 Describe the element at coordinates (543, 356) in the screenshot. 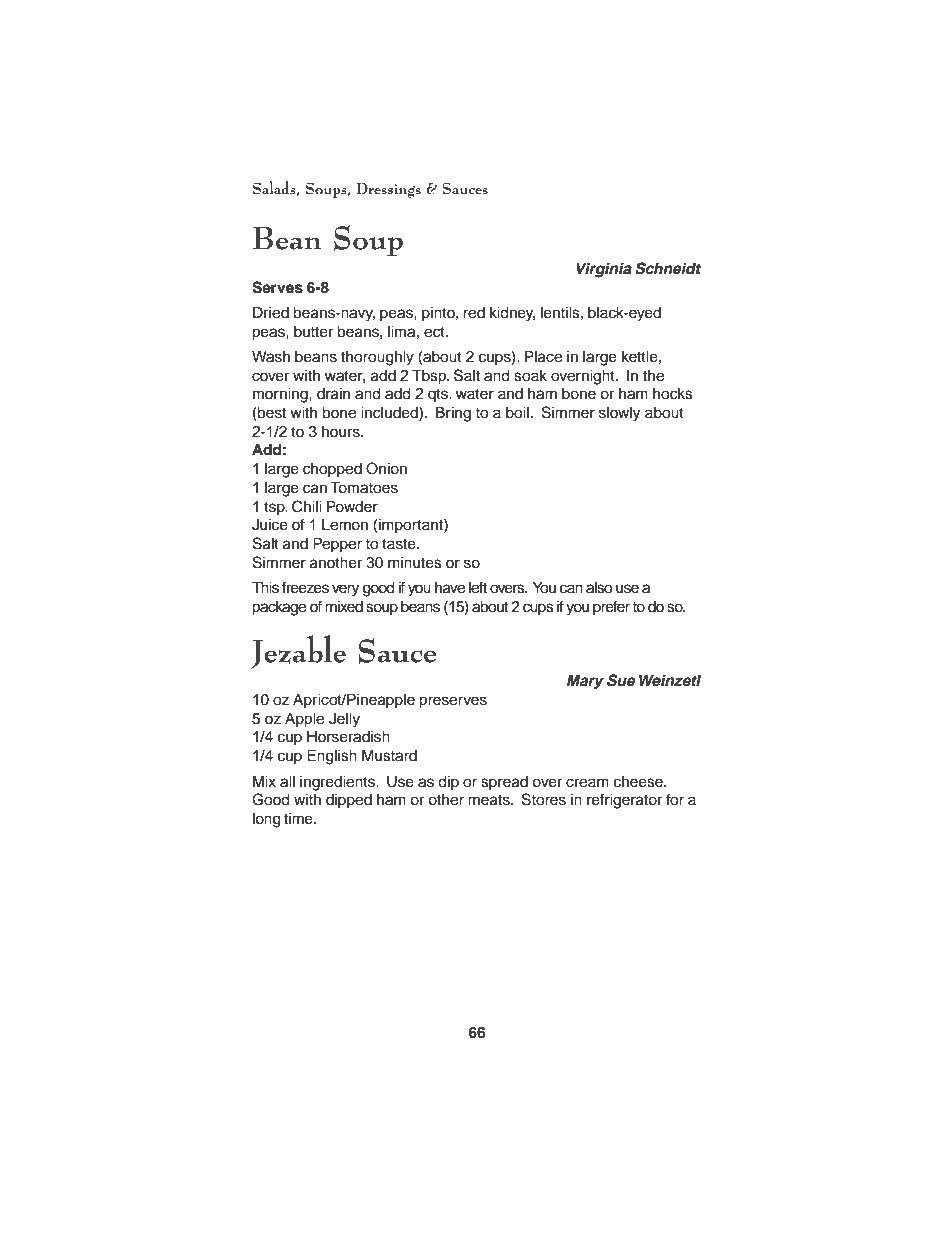

I see `Place` at that location.
